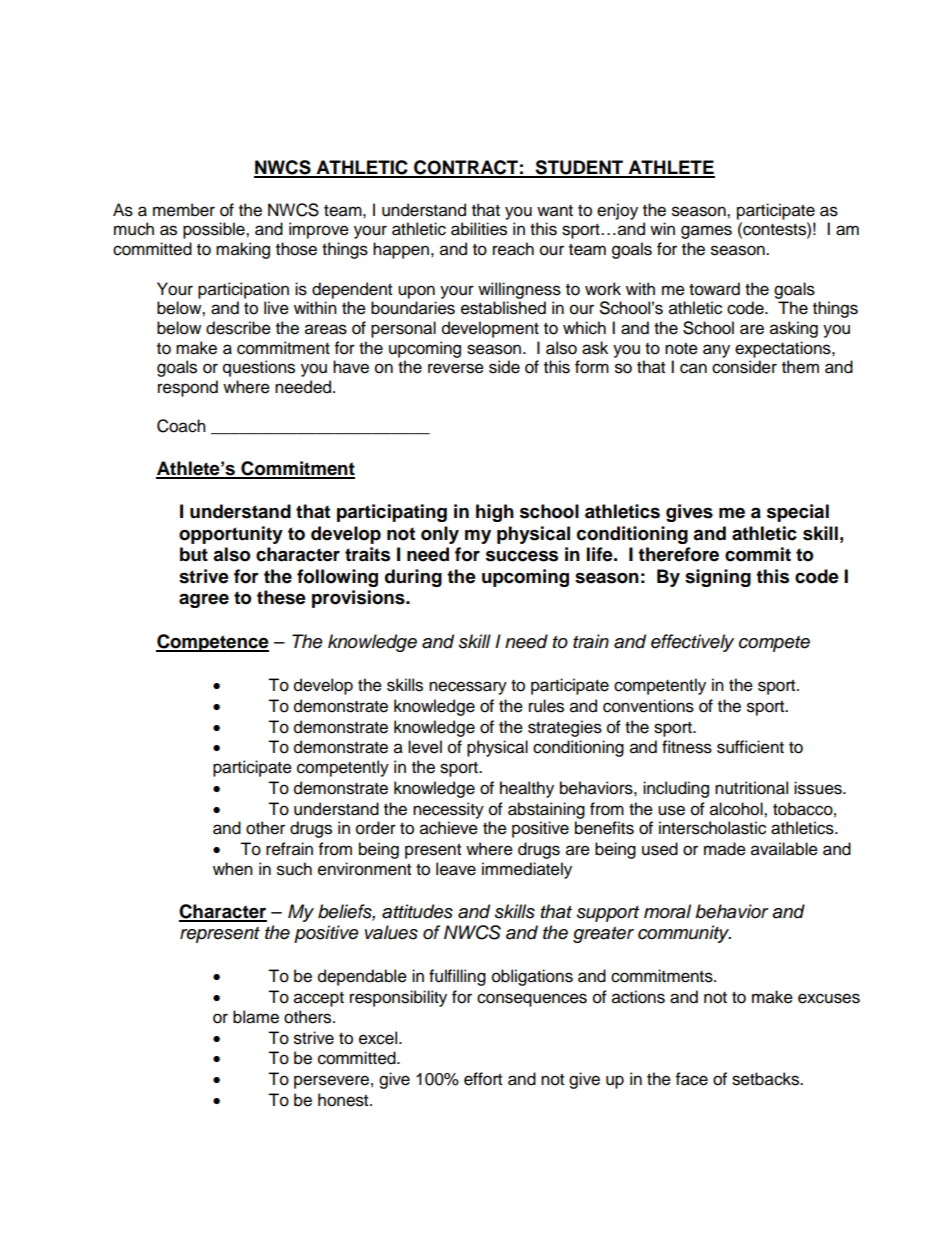 The image size is (952, 1233). Describe the element at coordinates (256, 1017) in the screenshot. I see `blame` at that location.
